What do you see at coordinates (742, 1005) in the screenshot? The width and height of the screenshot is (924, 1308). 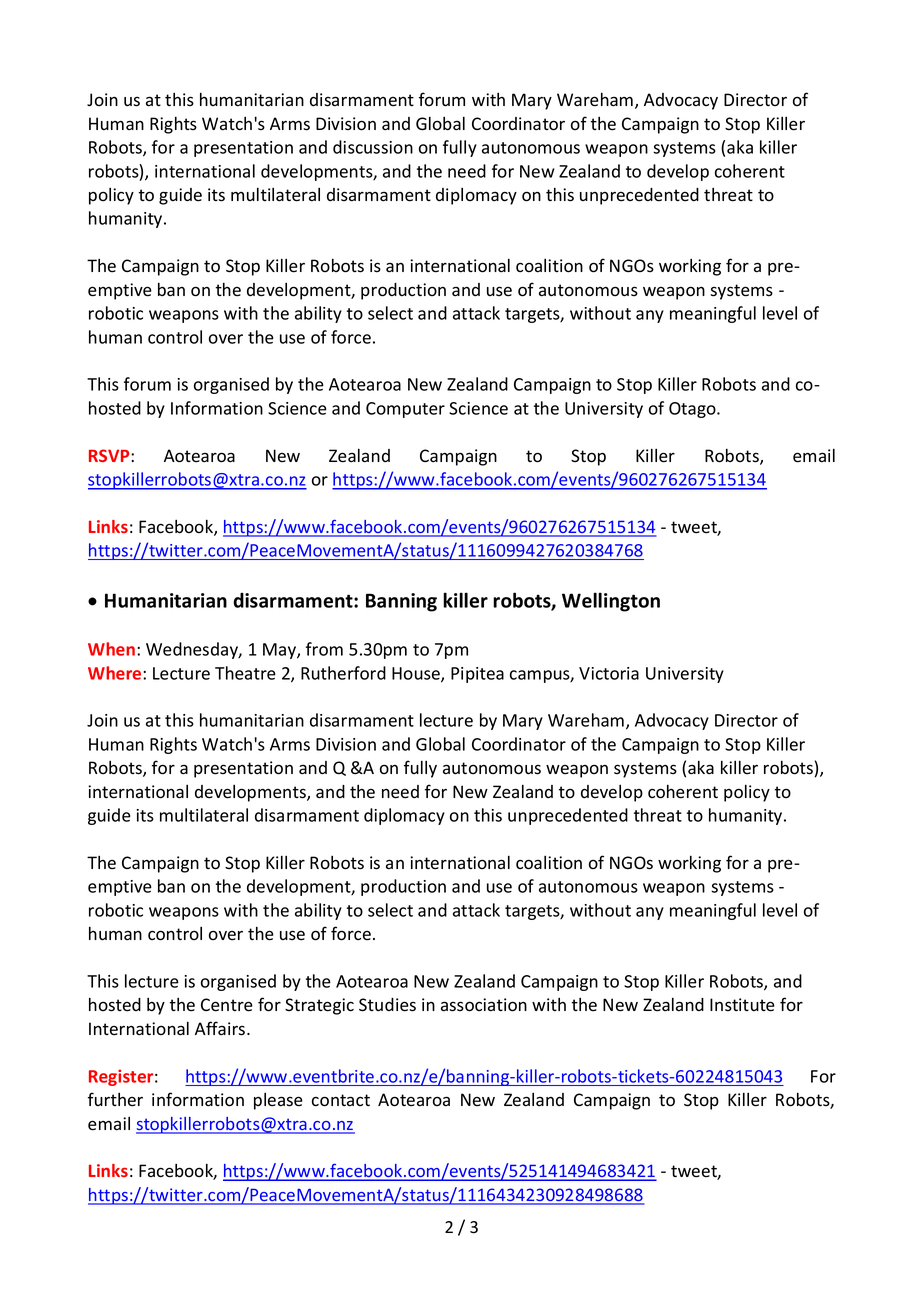 I see `Institute` at bounding box center [742, 1005].
